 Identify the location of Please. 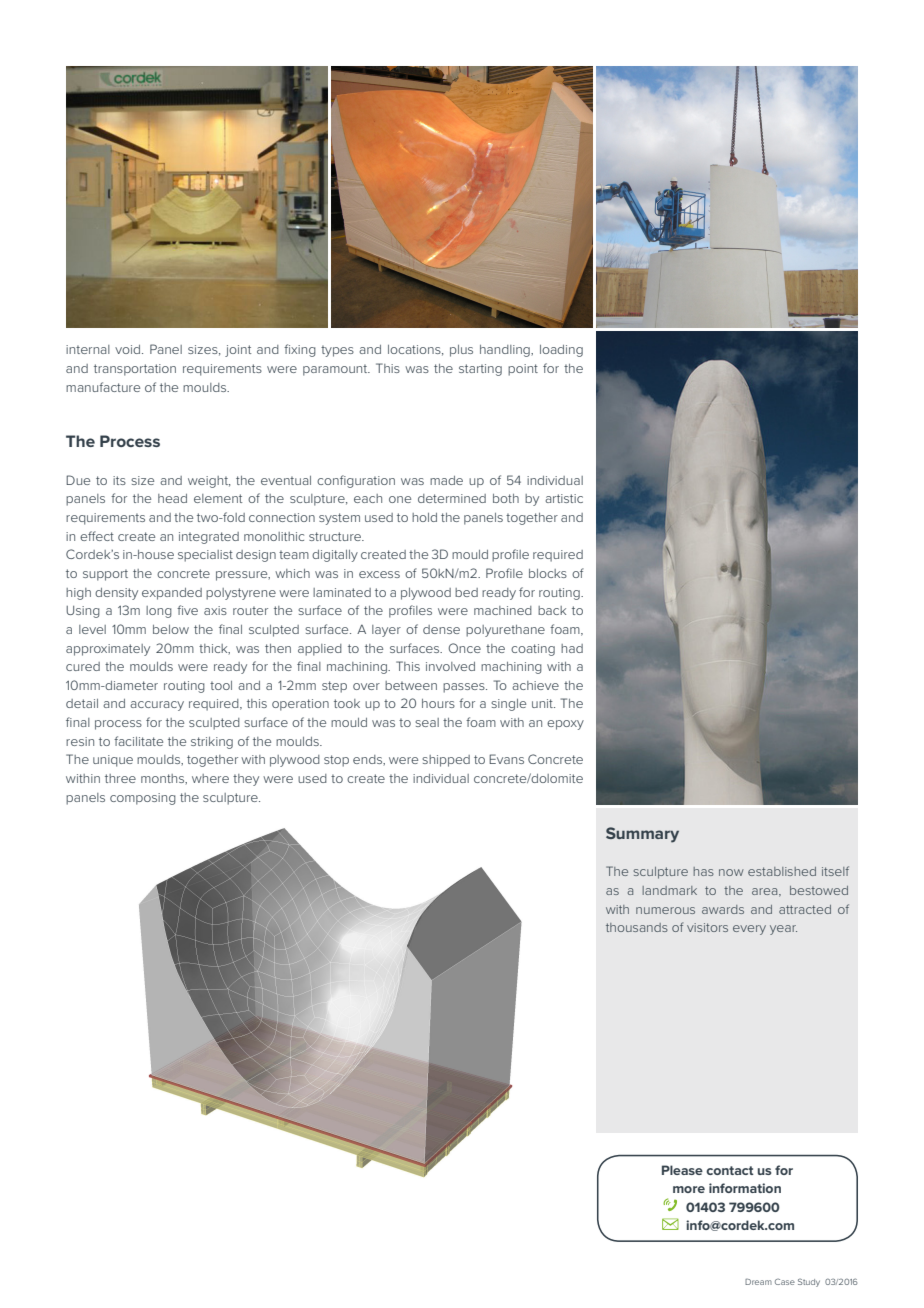
(682, 1170).
